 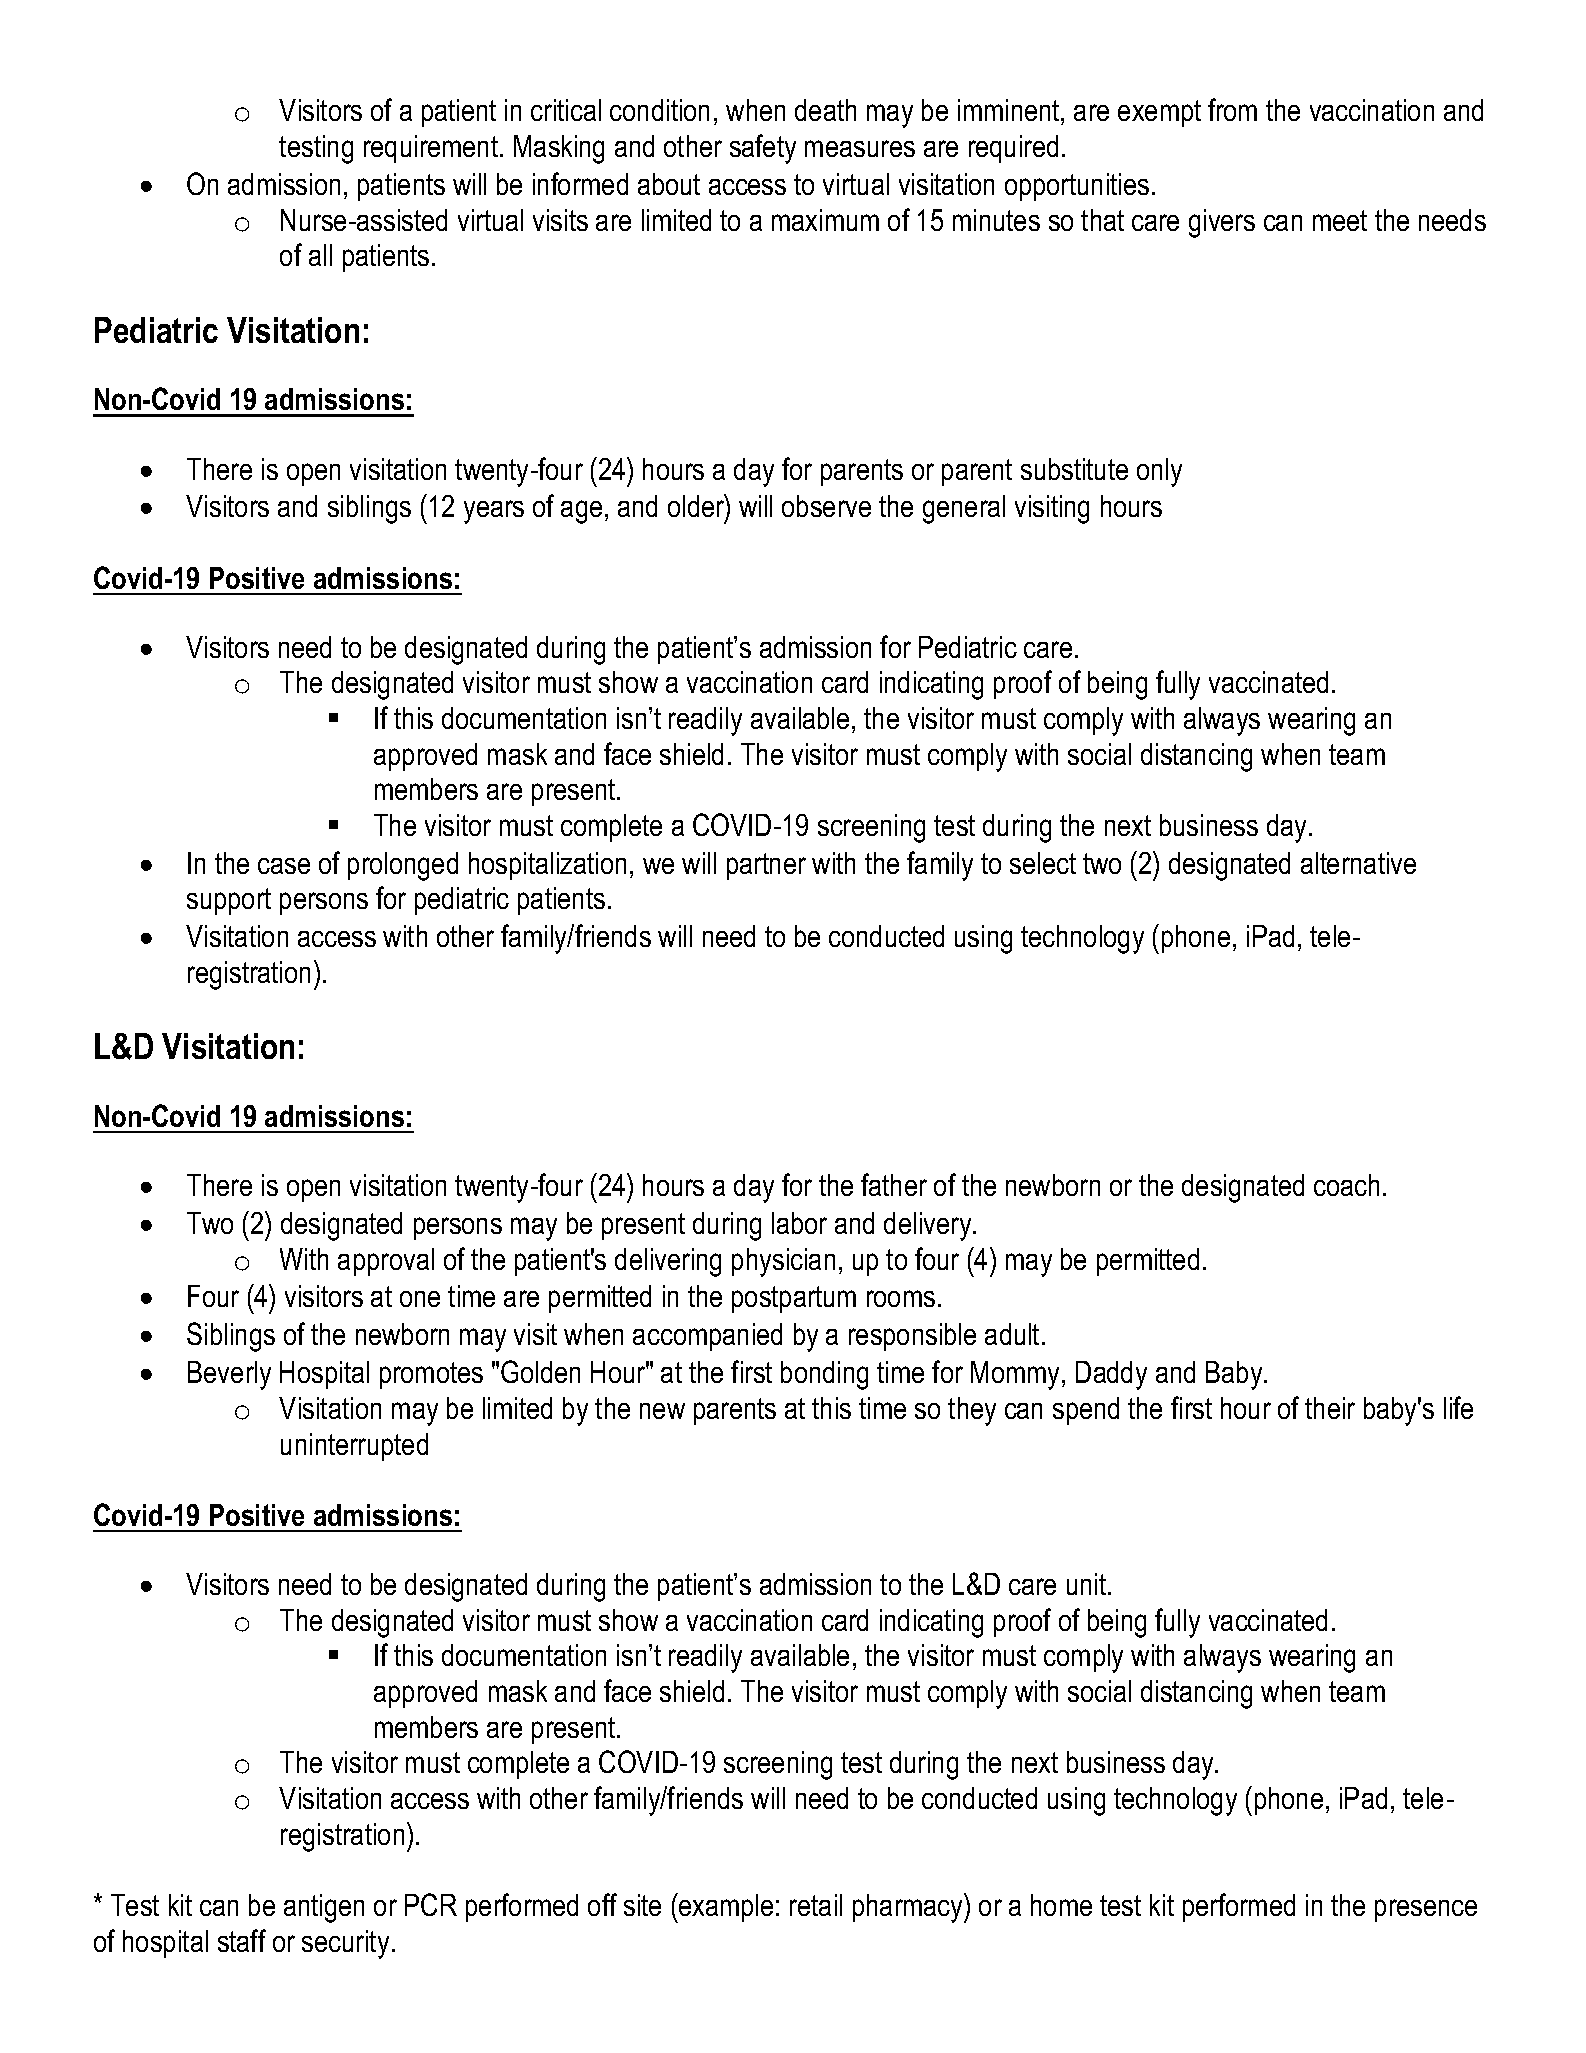 I want to click on alternative, so click(x=1358, y=863).
